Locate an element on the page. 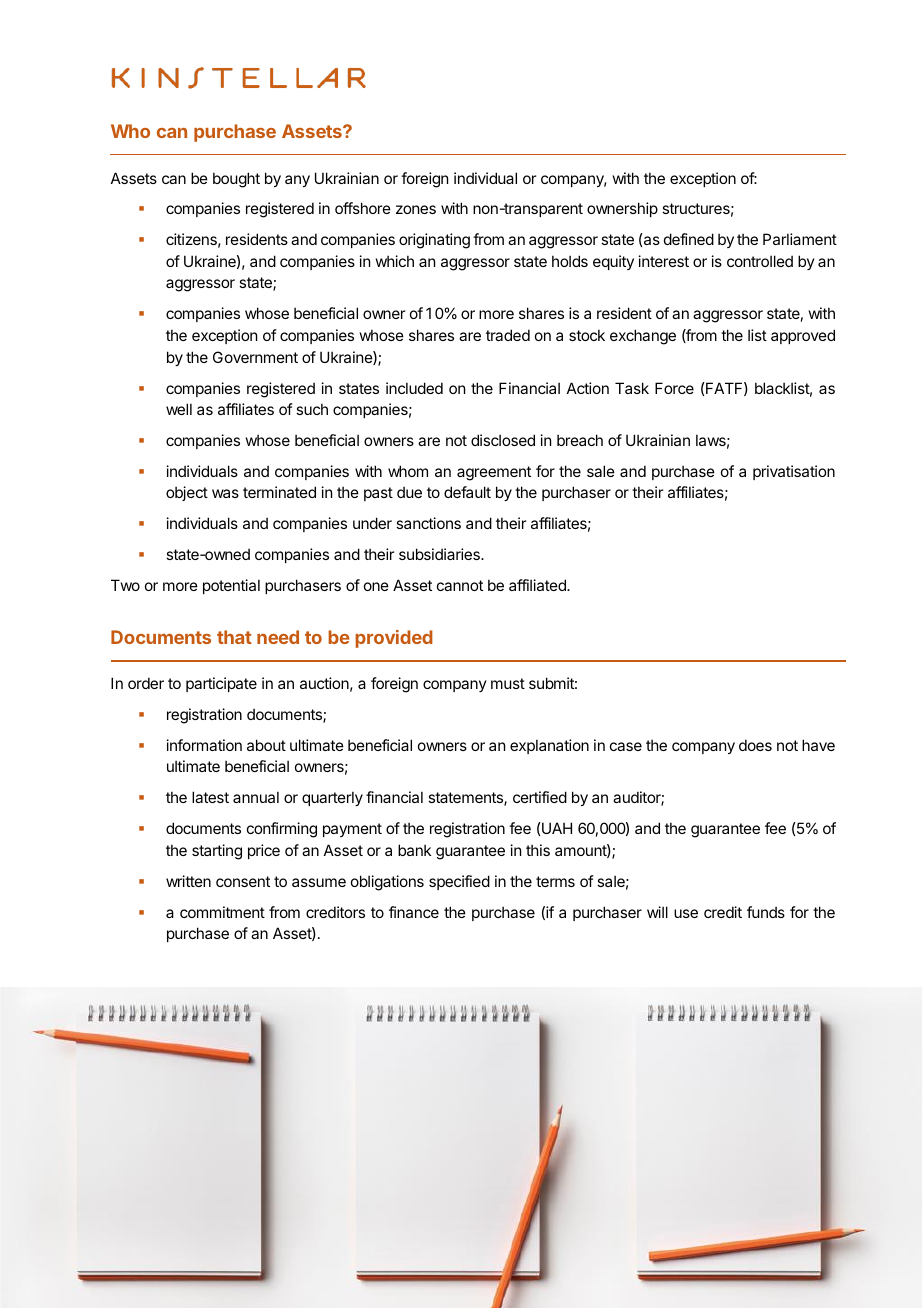 The image size is (924, 1308). bought is located at coordinates (236, 180).
